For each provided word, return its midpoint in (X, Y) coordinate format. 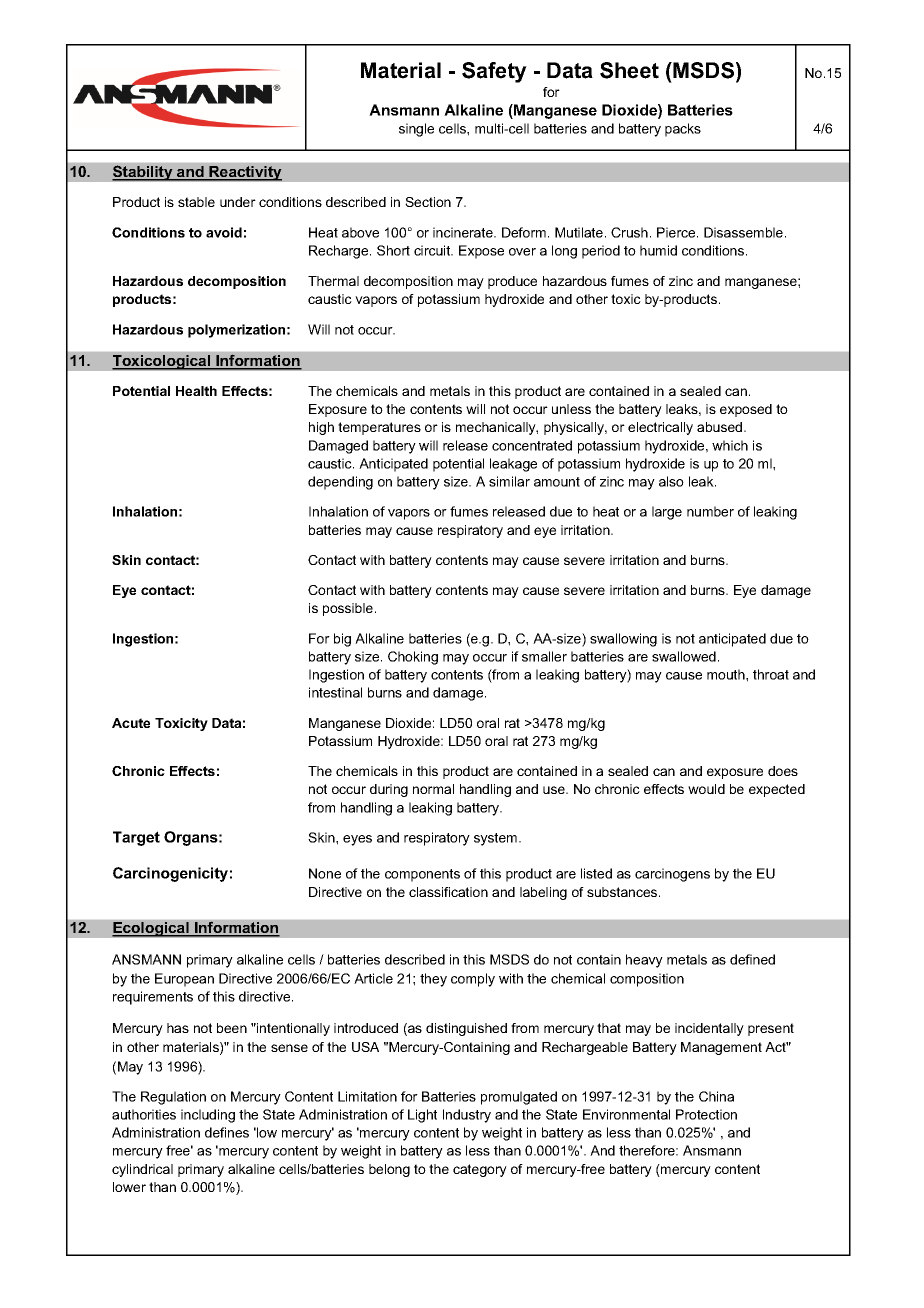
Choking (413, 658)
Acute (131, 723)
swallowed (684, 656)
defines (227, 1132)
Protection (706, 1114)
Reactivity (244, 173)
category (480, 1170)
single (416, 130)
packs (683, 130)
